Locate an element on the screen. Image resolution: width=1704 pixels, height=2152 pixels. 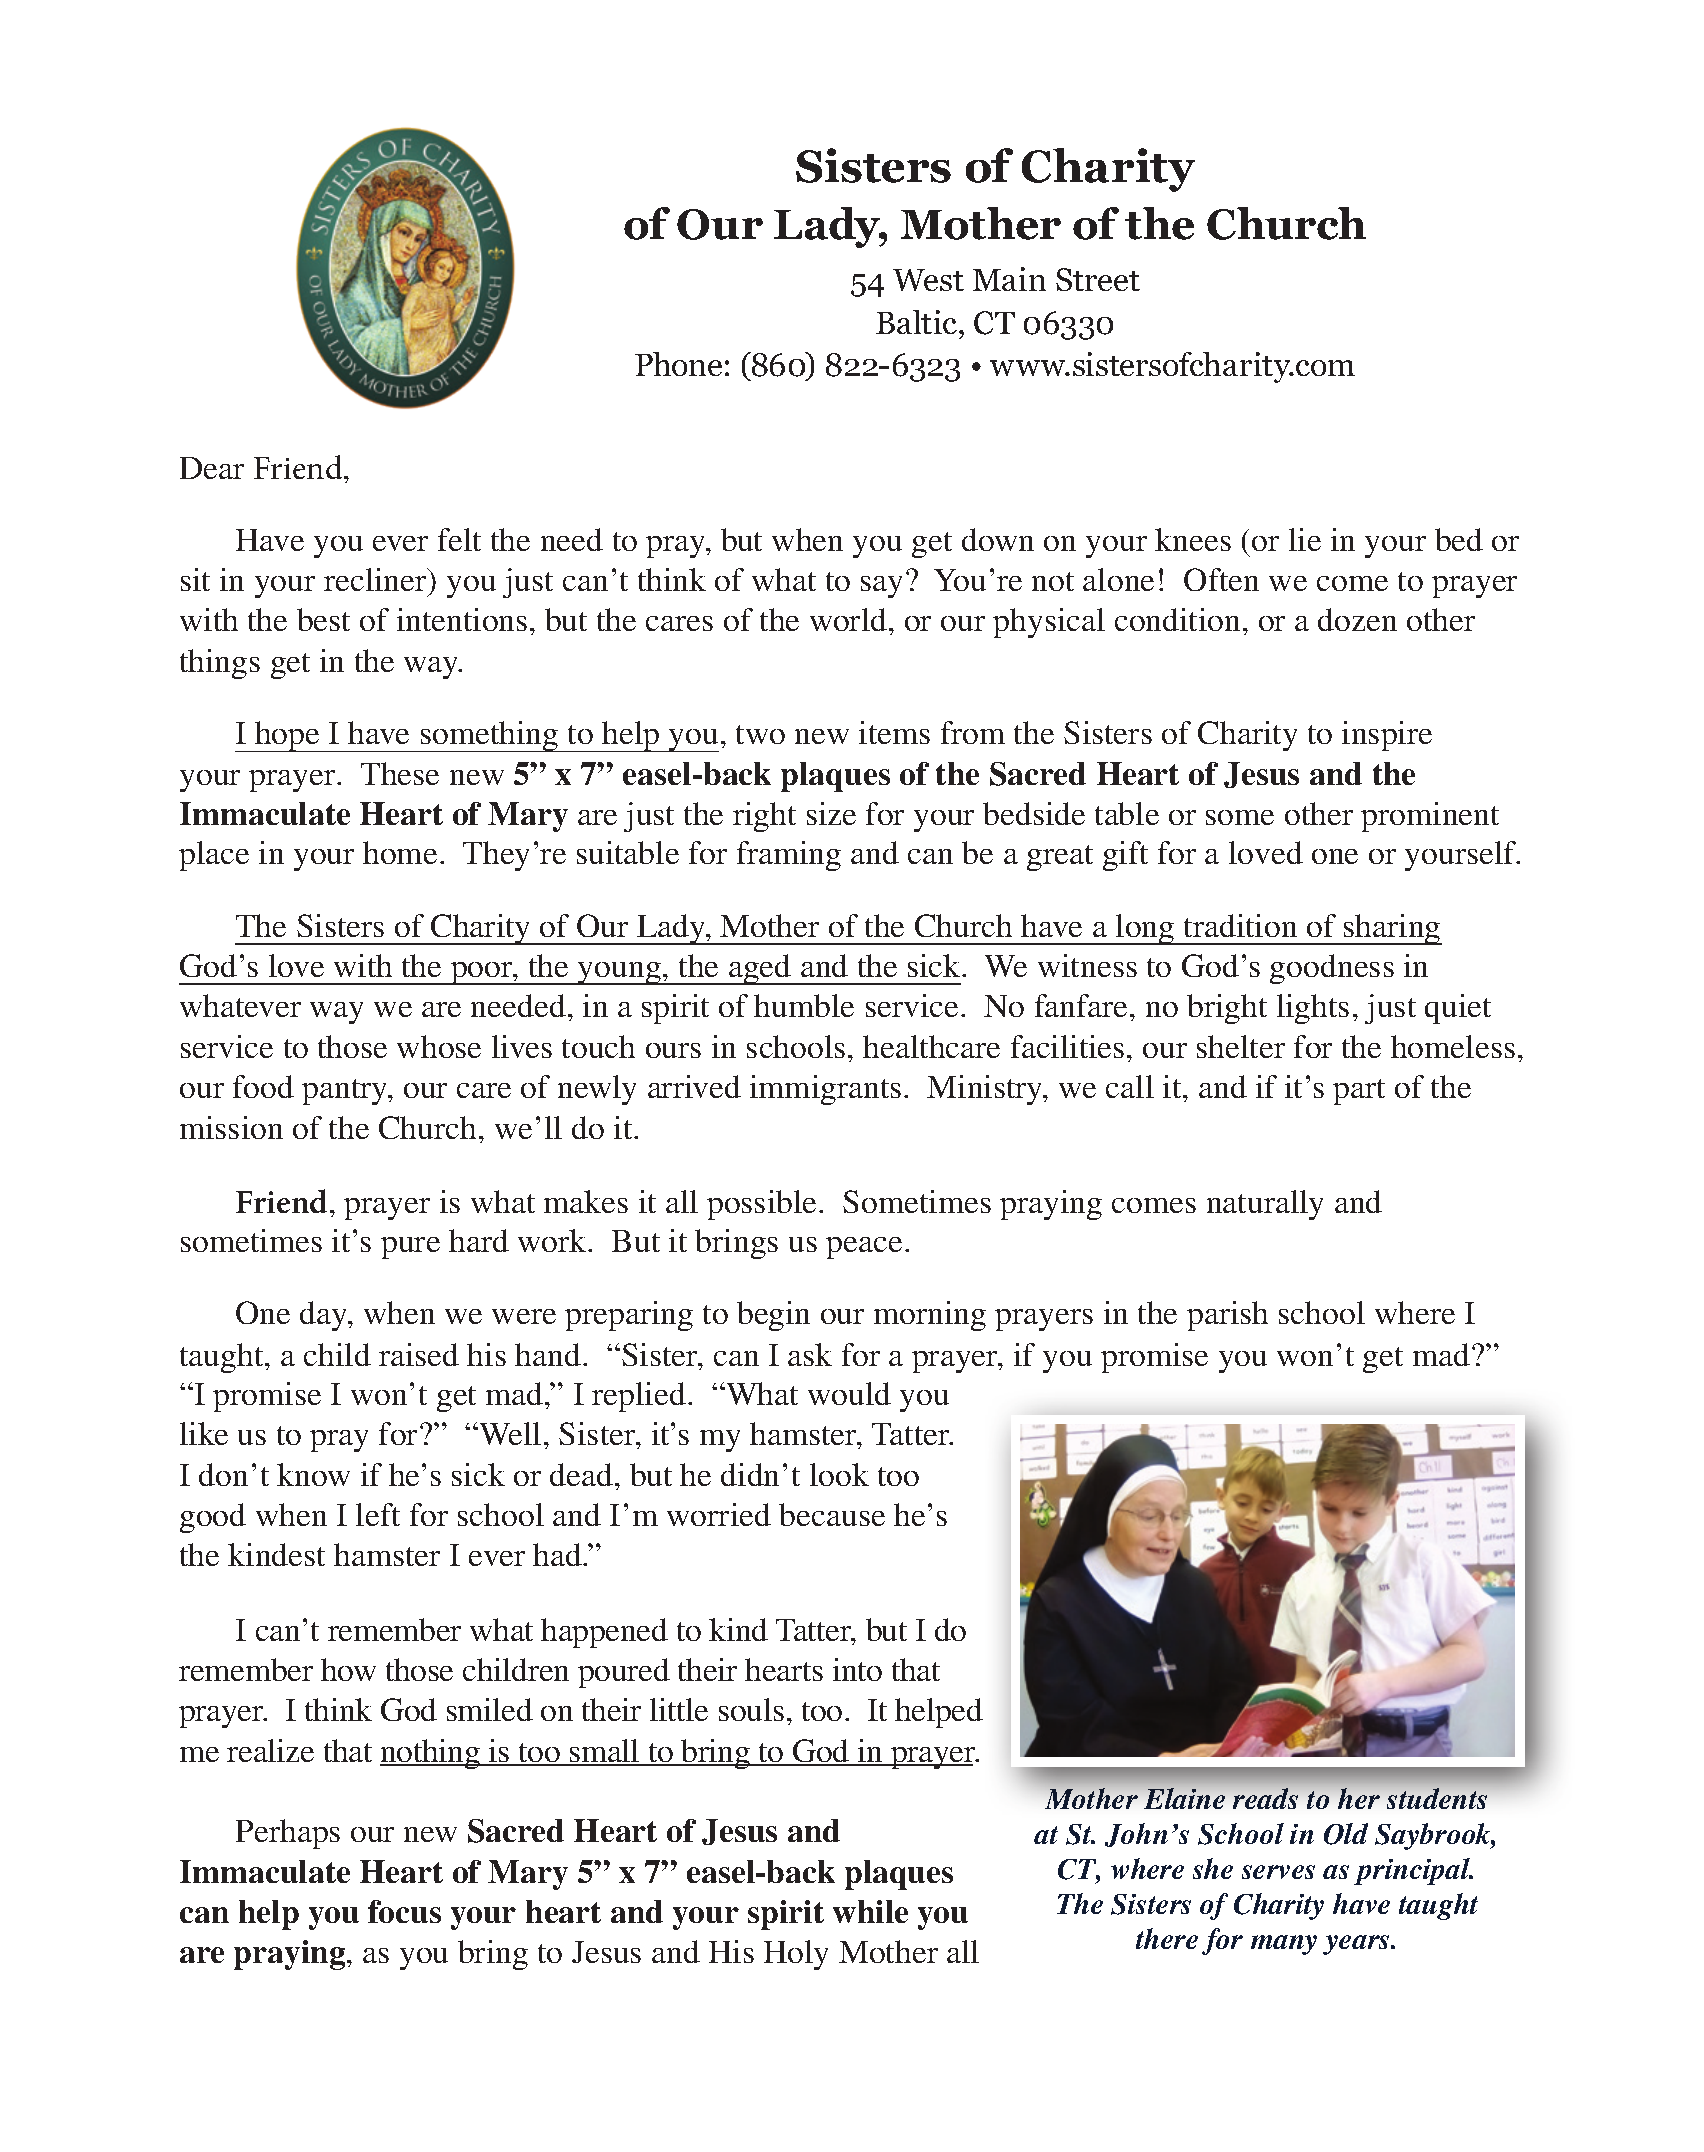
left is located at coordinates (378, 1514).
